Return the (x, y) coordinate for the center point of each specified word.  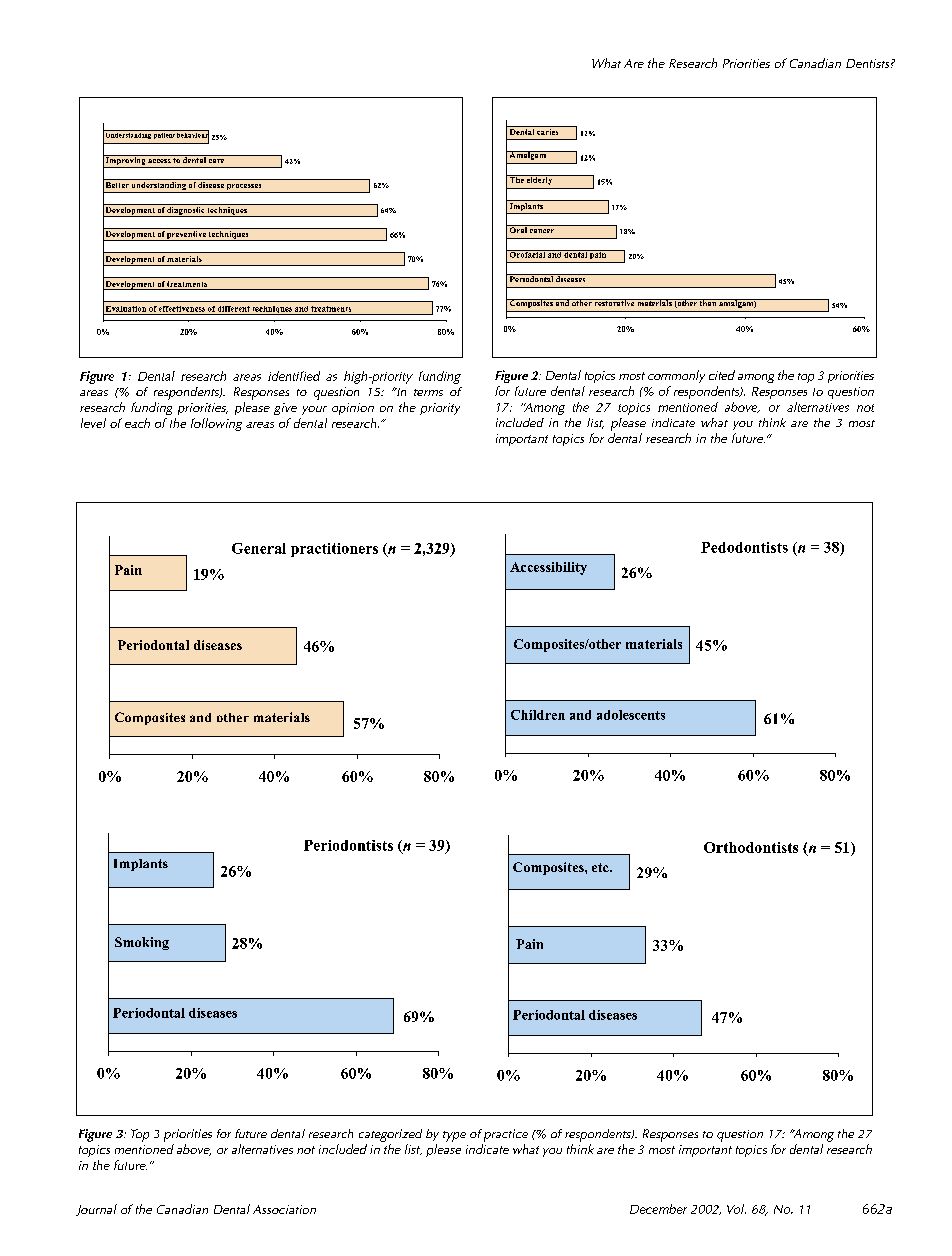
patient (164, 134)
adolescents (631, 715)
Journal (96, 1210)
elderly (540, 180)
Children (538, 715)
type (454, 1136)
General (259, 548)
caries (548, 130)
